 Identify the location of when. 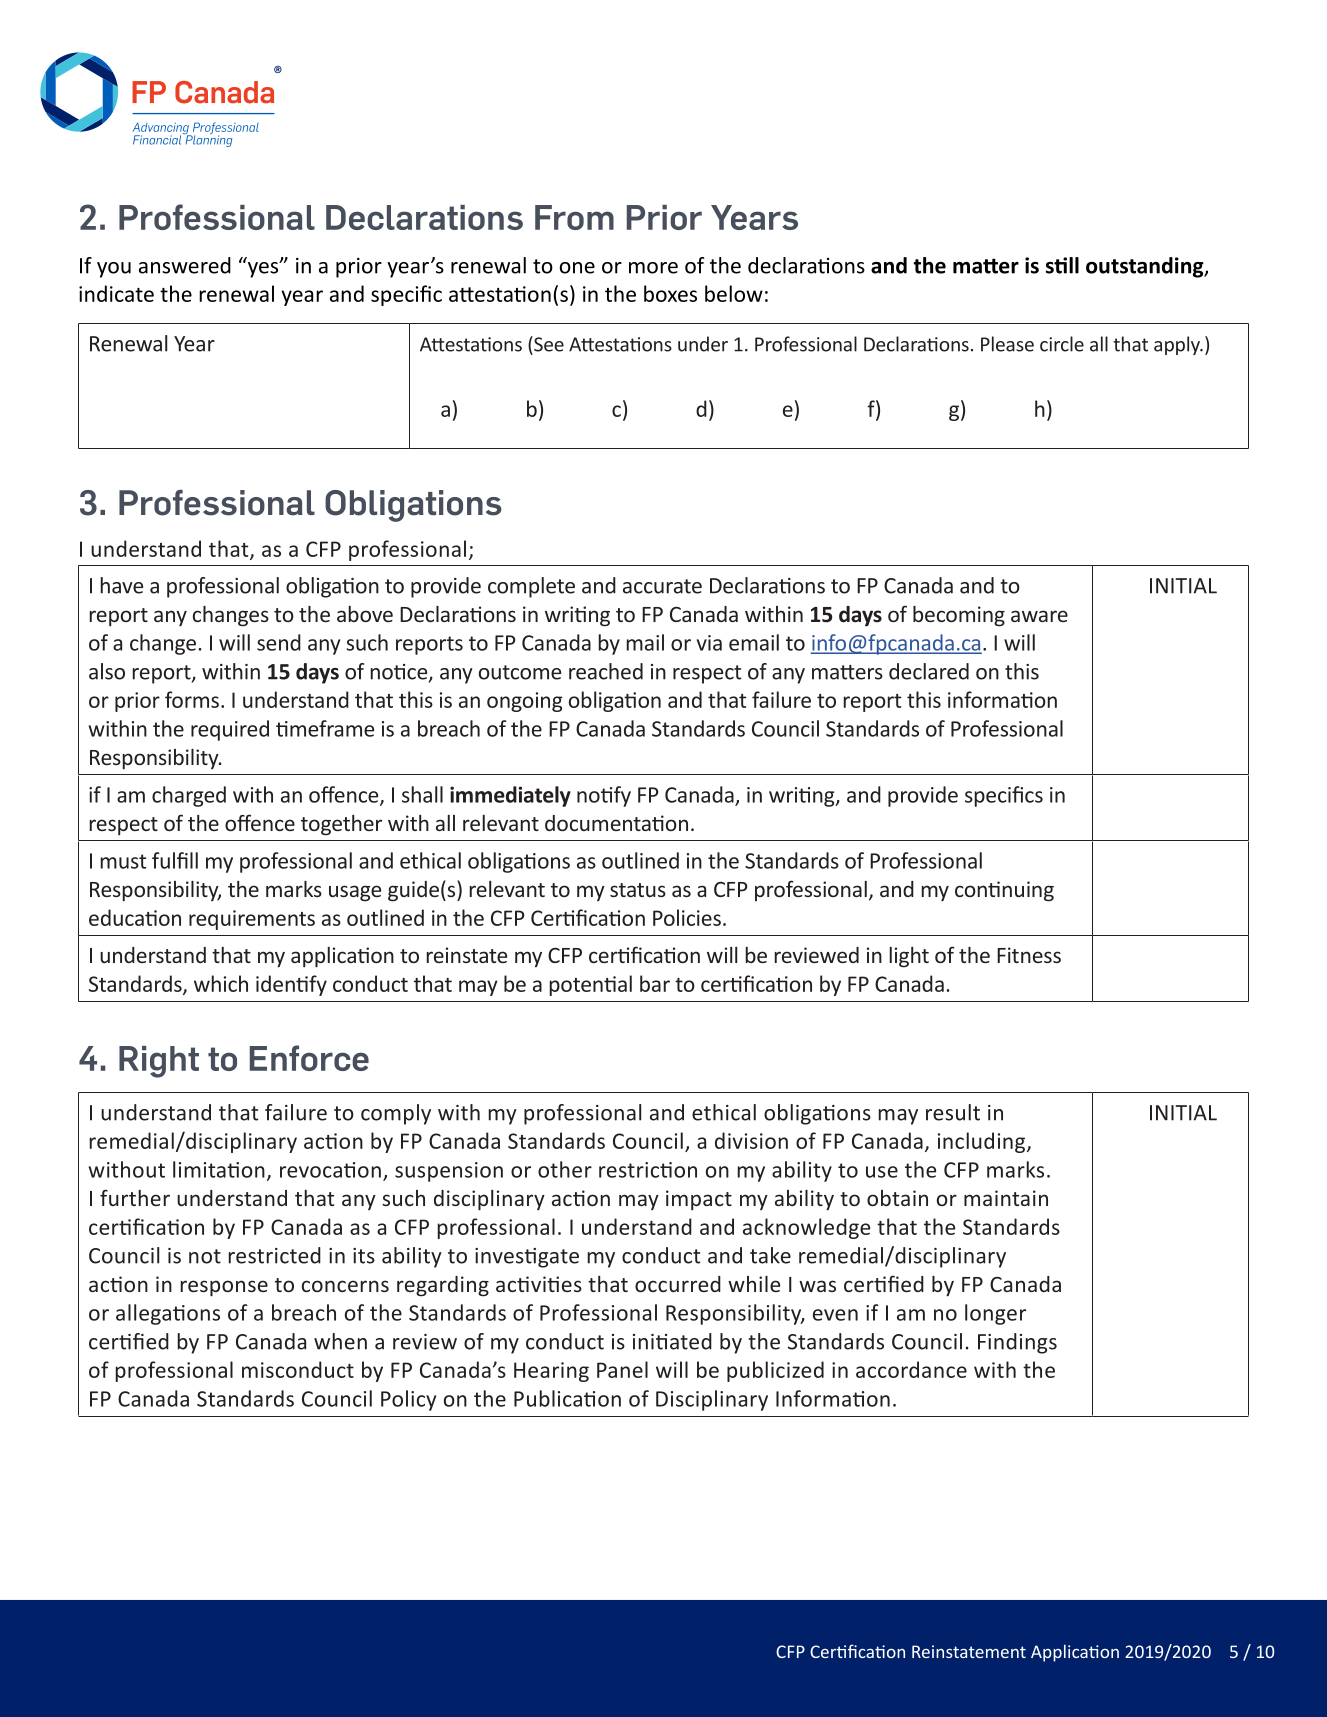
(340, 1341).
